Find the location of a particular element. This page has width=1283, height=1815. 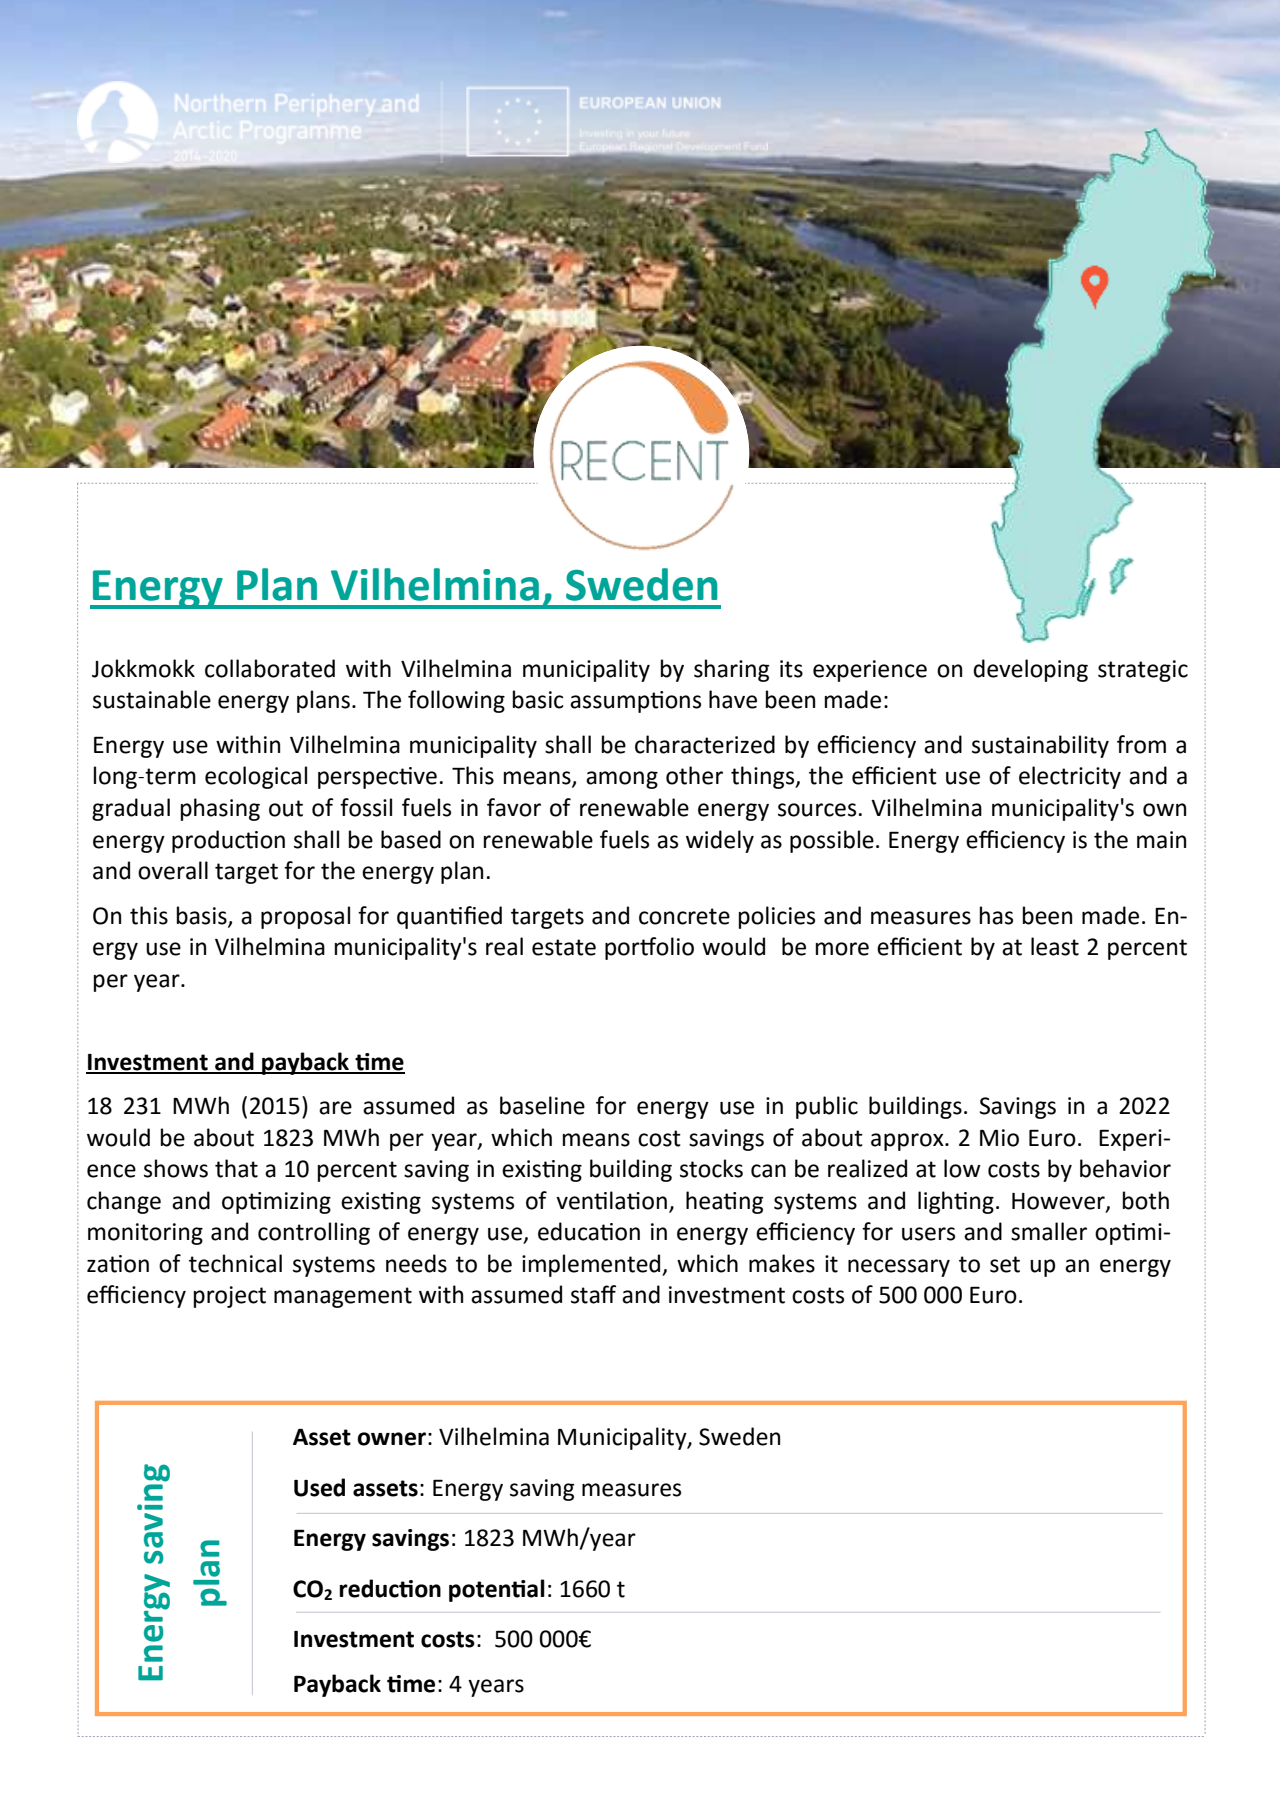

main is located at coordinates (1161, 840).
